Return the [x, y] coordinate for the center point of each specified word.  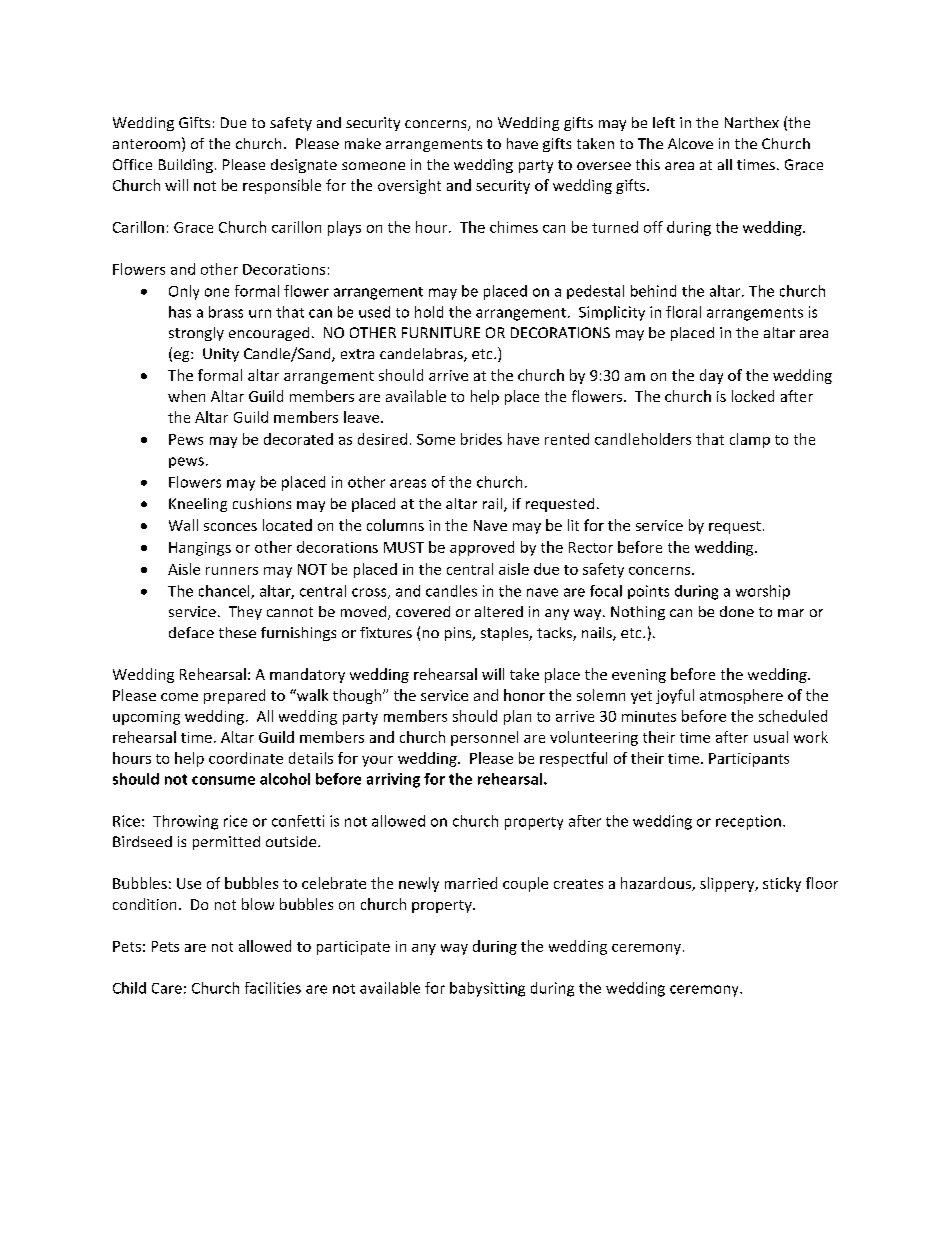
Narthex [752, 122]
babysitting [487, 989]
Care [167, 988]
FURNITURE [441, 332]
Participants [749, 760]
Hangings [200, 549]
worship [763, 592]
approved [482, 548]
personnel [484, 738]
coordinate [246, 758]
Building [186, 166]
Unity [221, 355]
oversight [409, 186]
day [711, 376]
